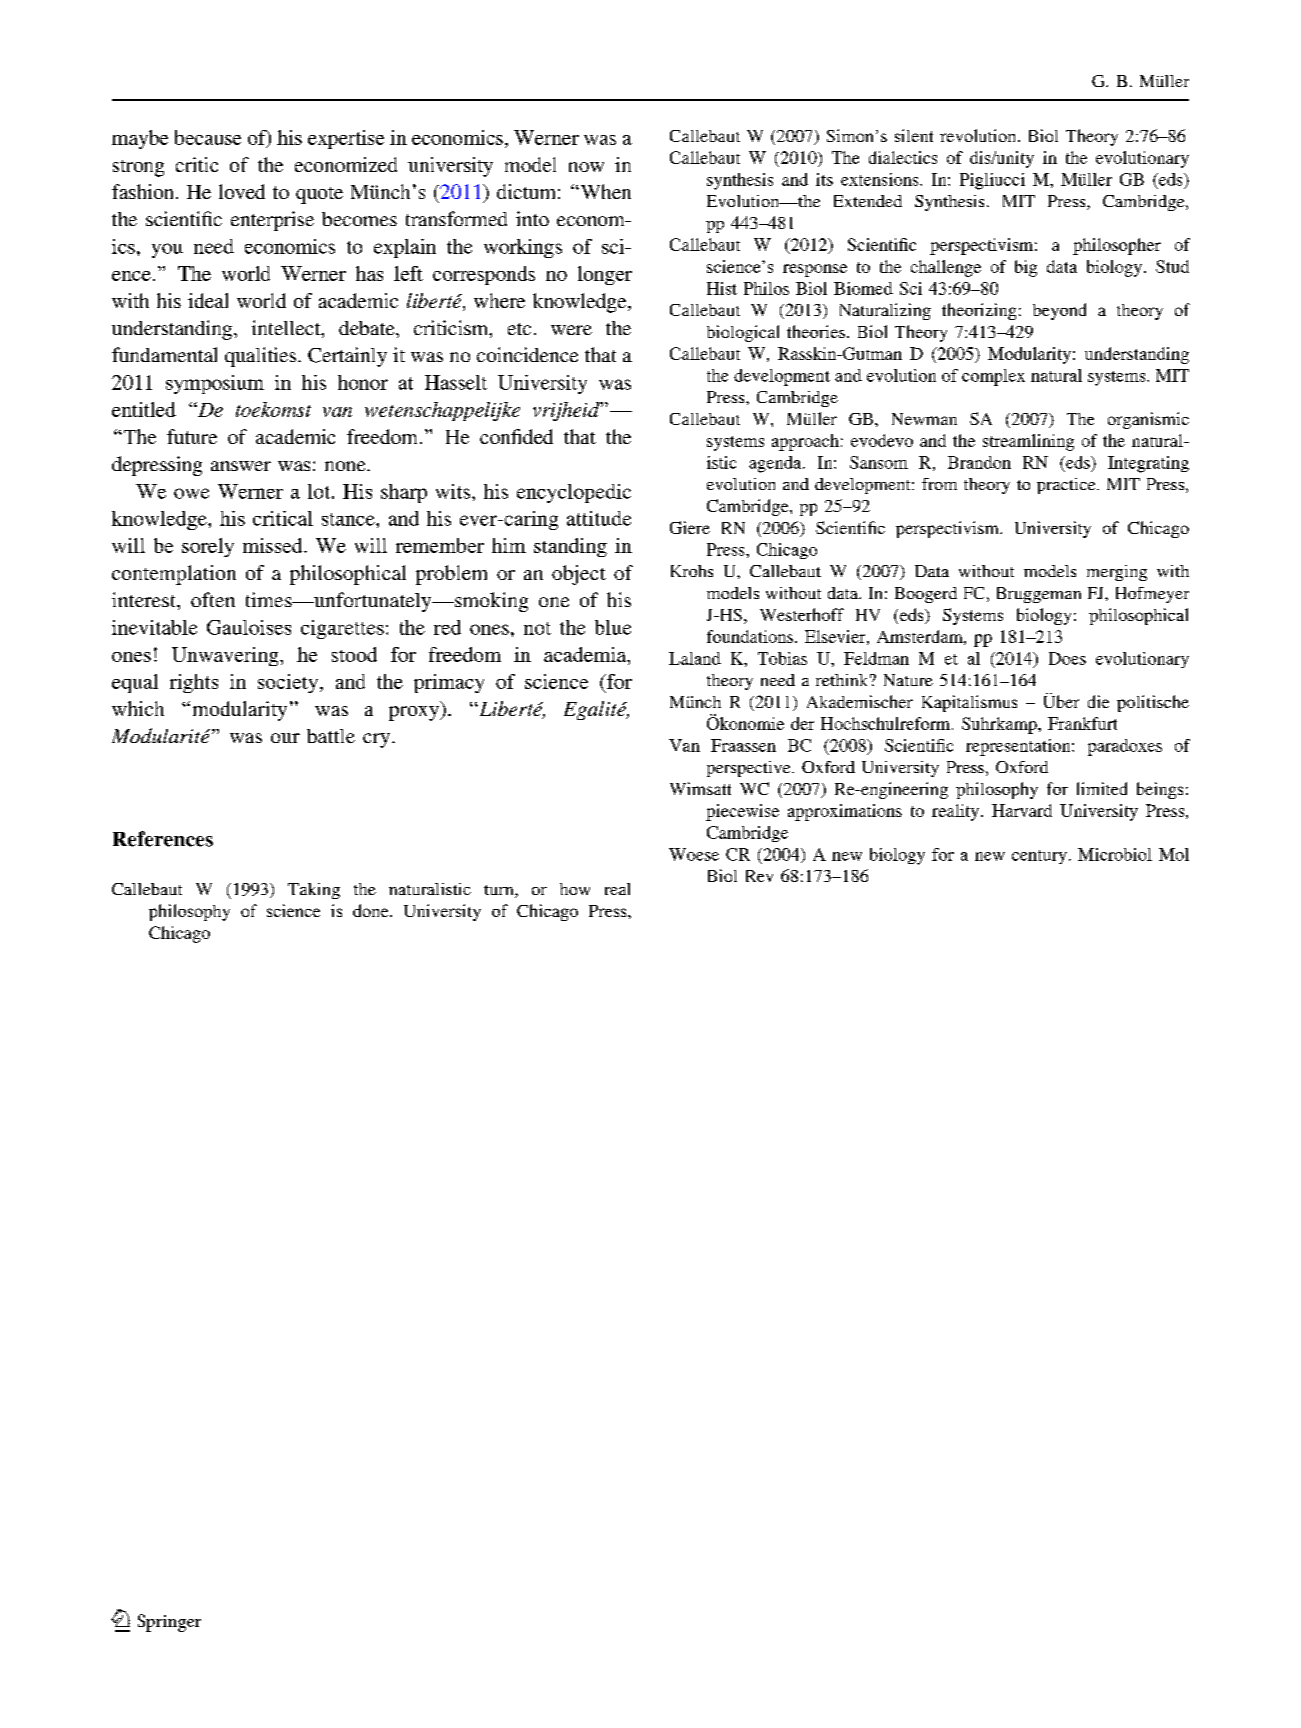 The height and width of the screenshot is (1728, 1301). What do you see at coordinates (287, 329) in the screenshot?
I see `intellect` at bounding box center [287, 329].
